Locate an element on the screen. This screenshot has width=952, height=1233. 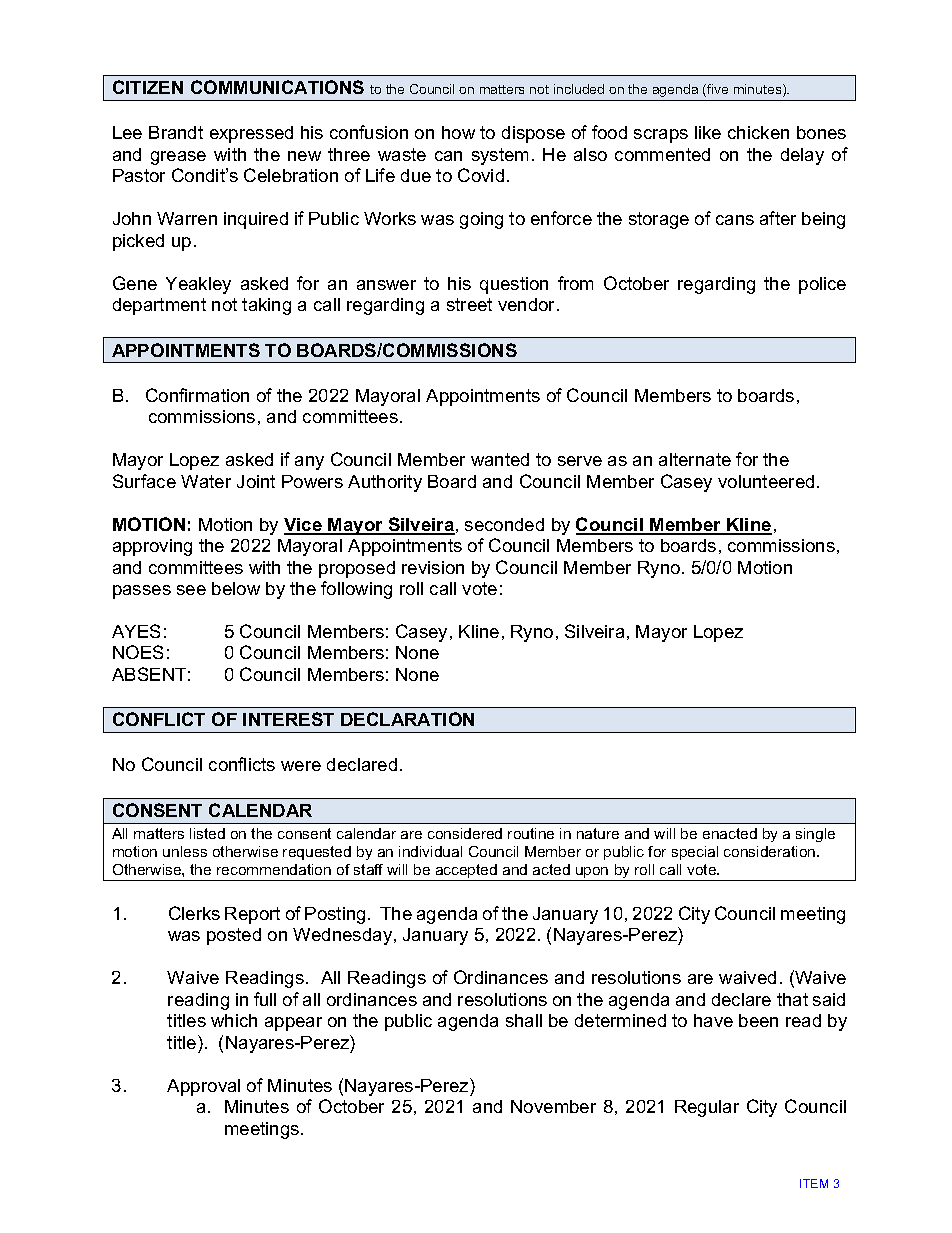
accepted is located at coordinates (466, 872).
